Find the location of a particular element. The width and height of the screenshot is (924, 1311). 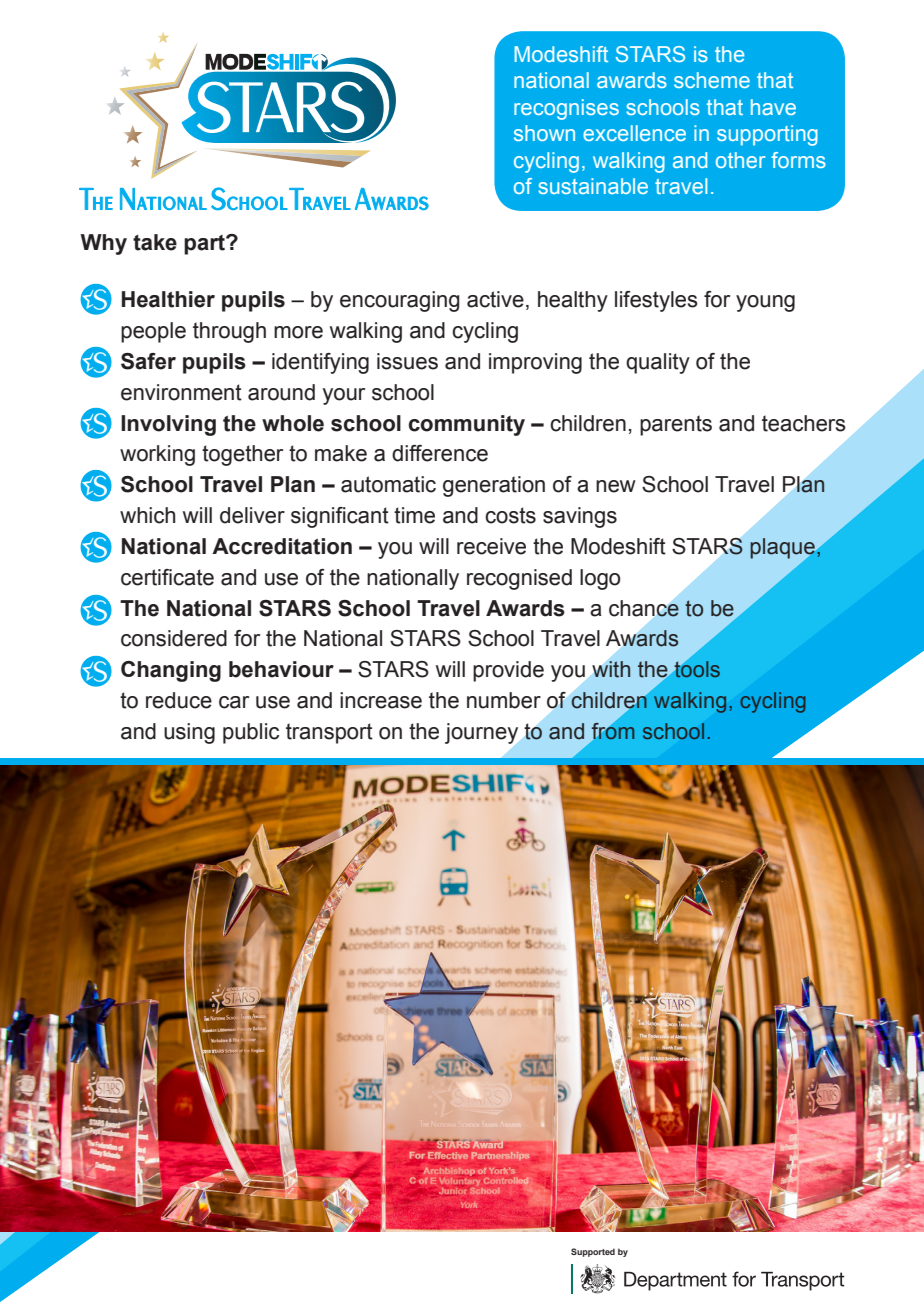

Changing is located at coordinates (171, 671).
